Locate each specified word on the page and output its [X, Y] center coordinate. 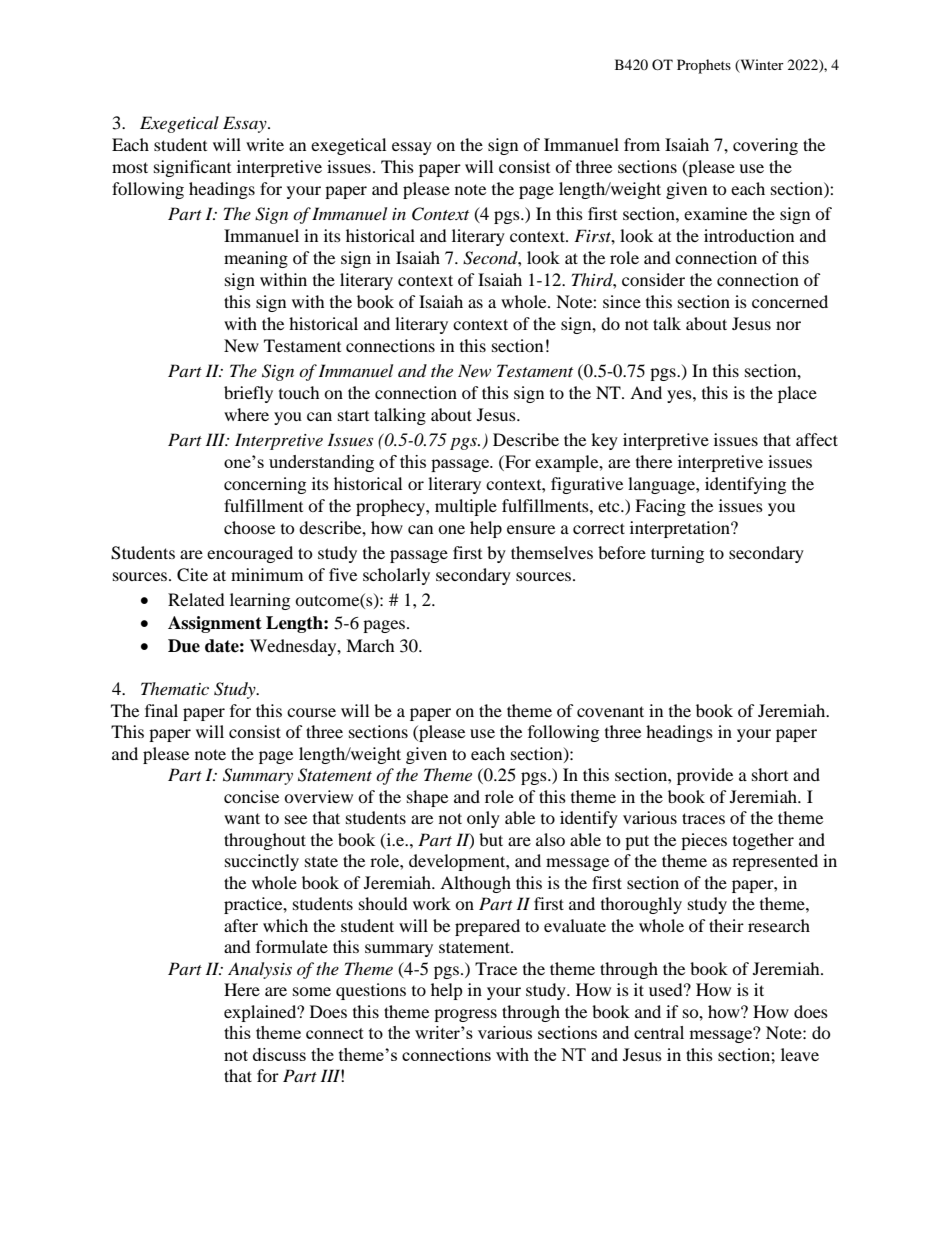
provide [705, 776]
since [622, 301]
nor [788, 325]
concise [251, 796]
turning [677, 554]
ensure [531, 529]
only [483, 819]
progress [465, 1015]
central [659, 1032]
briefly [248, 394]
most [130, 167]
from [642, 144]
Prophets [704, 66]
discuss [279, 1054]
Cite [192, 575]
